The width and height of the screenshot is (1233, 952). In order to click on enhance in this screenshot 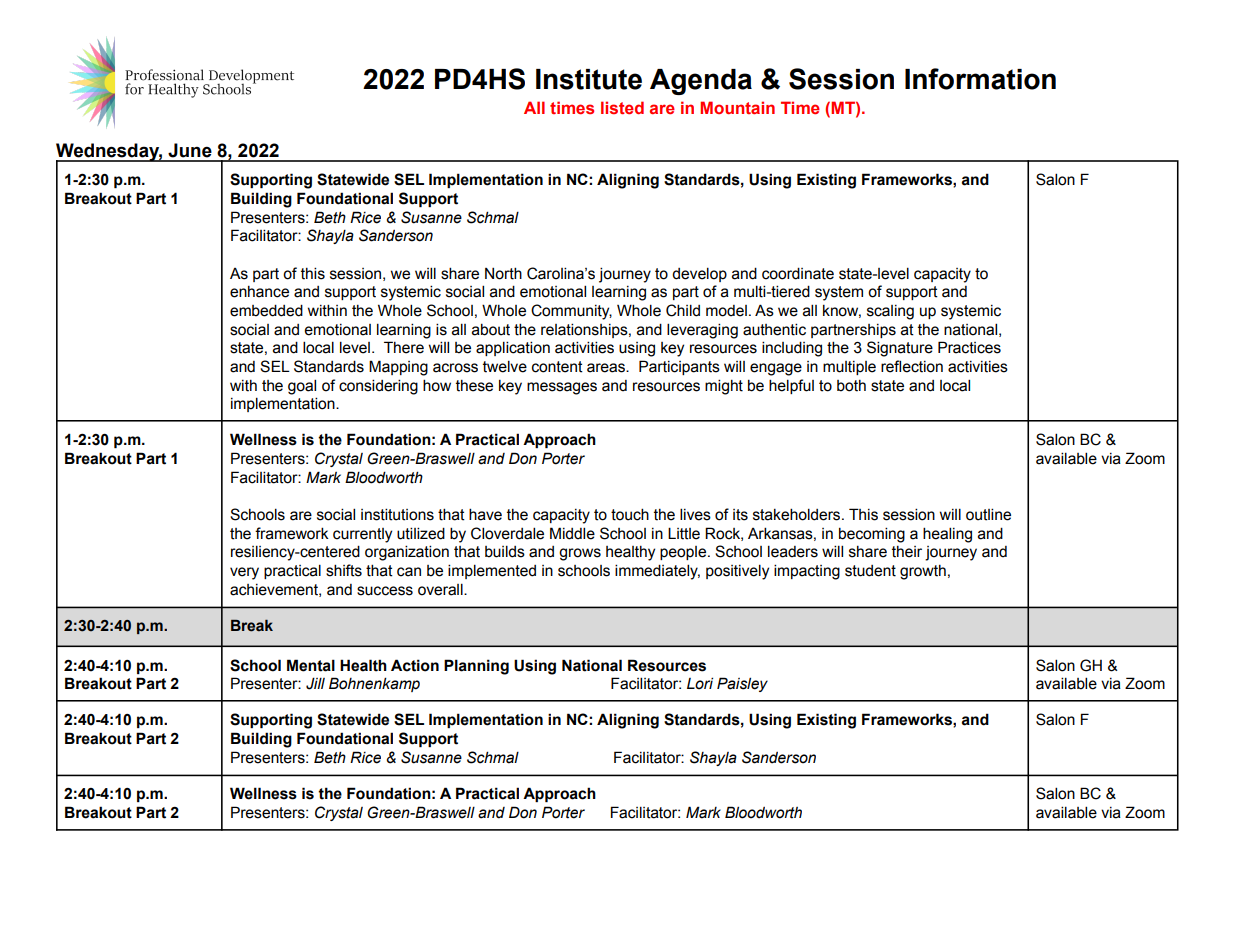, I will do `click(259, 292)`.
